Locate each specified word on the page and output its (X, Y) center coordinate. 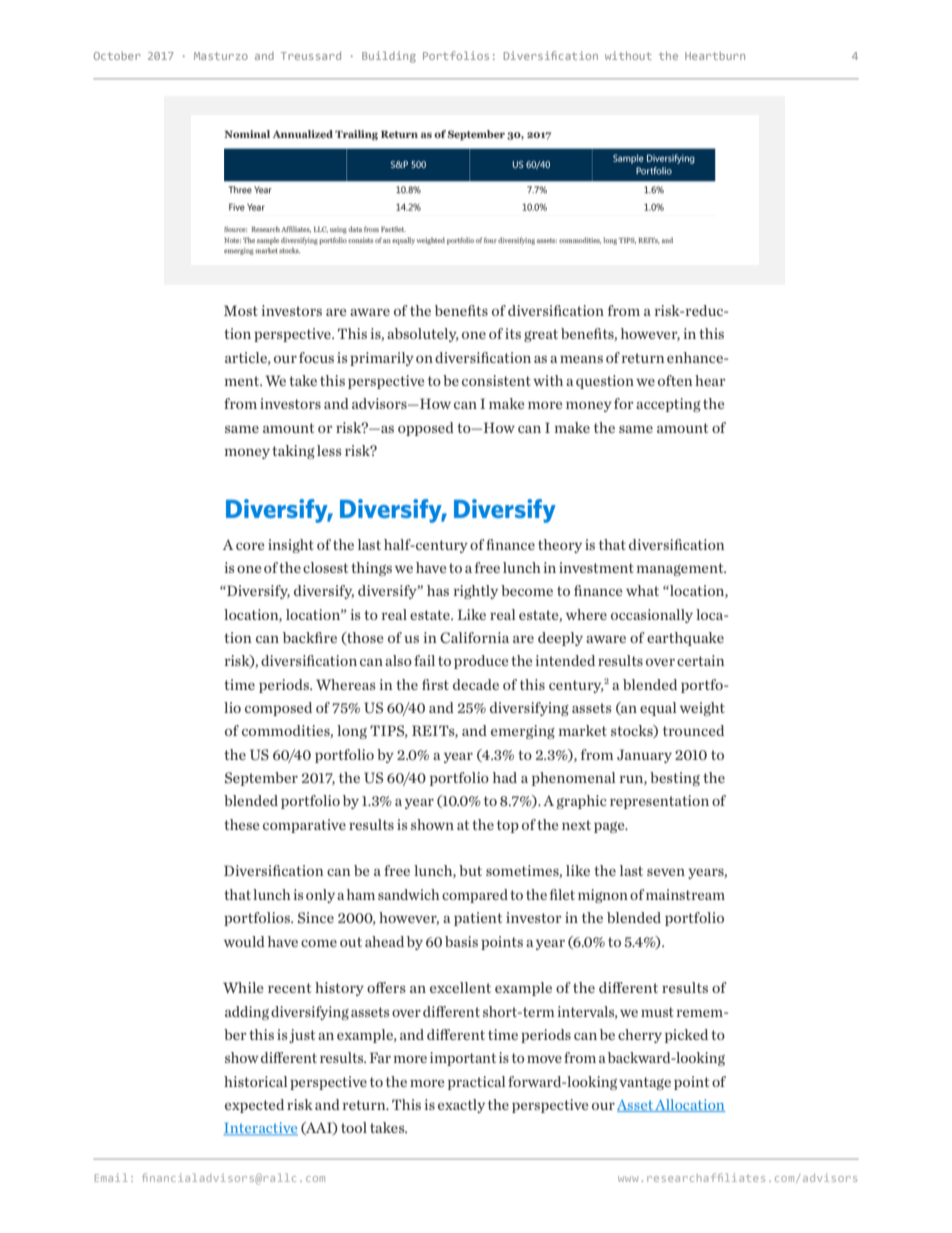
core (250, 546)
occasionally (652, 616)
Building (389, 57)
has (438, 590)
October (117, 56)
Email (111, 1177)
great (541, 335)
